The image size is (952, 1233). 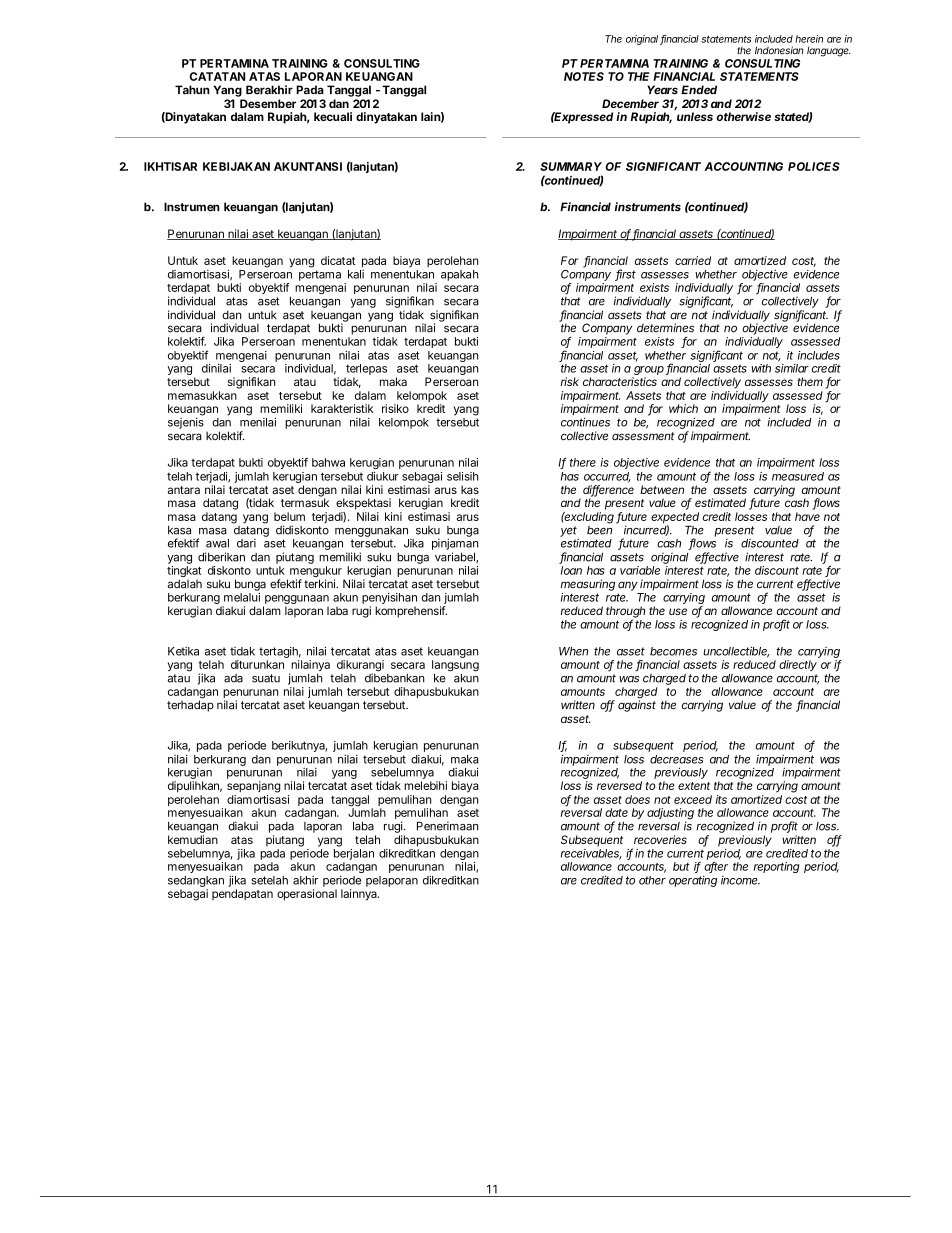 I want to click on Indonesian, so click(x=779, y=50).
